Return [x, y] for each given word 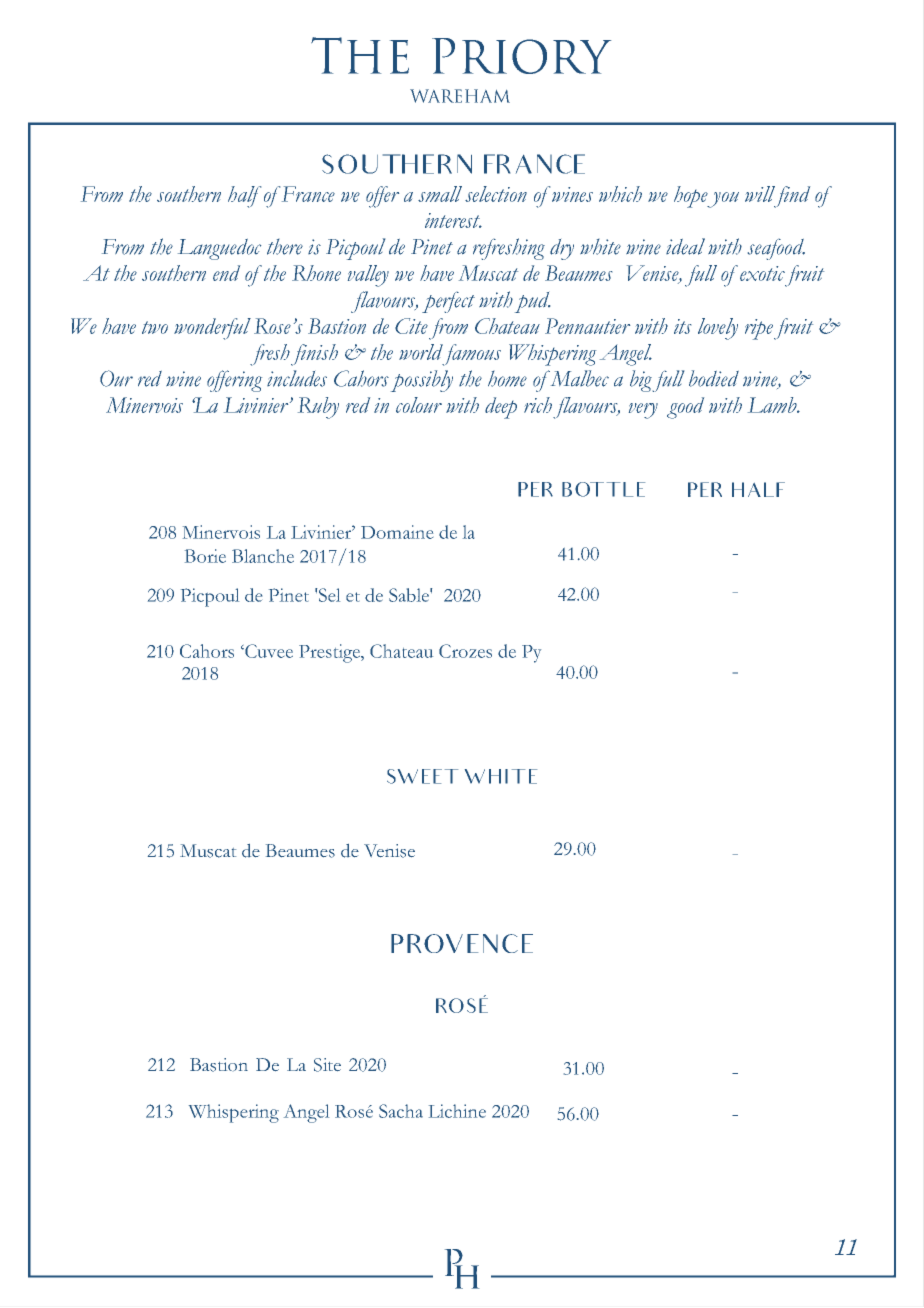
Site [327, 1065]
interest [453, 220]
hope [691, 197]
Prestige [331, 653]
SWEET [422, 776]
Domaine [397, 532]
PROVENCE [462, 943]
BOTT [591, 489]
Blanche [263, 556]
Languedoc [219, 249]
